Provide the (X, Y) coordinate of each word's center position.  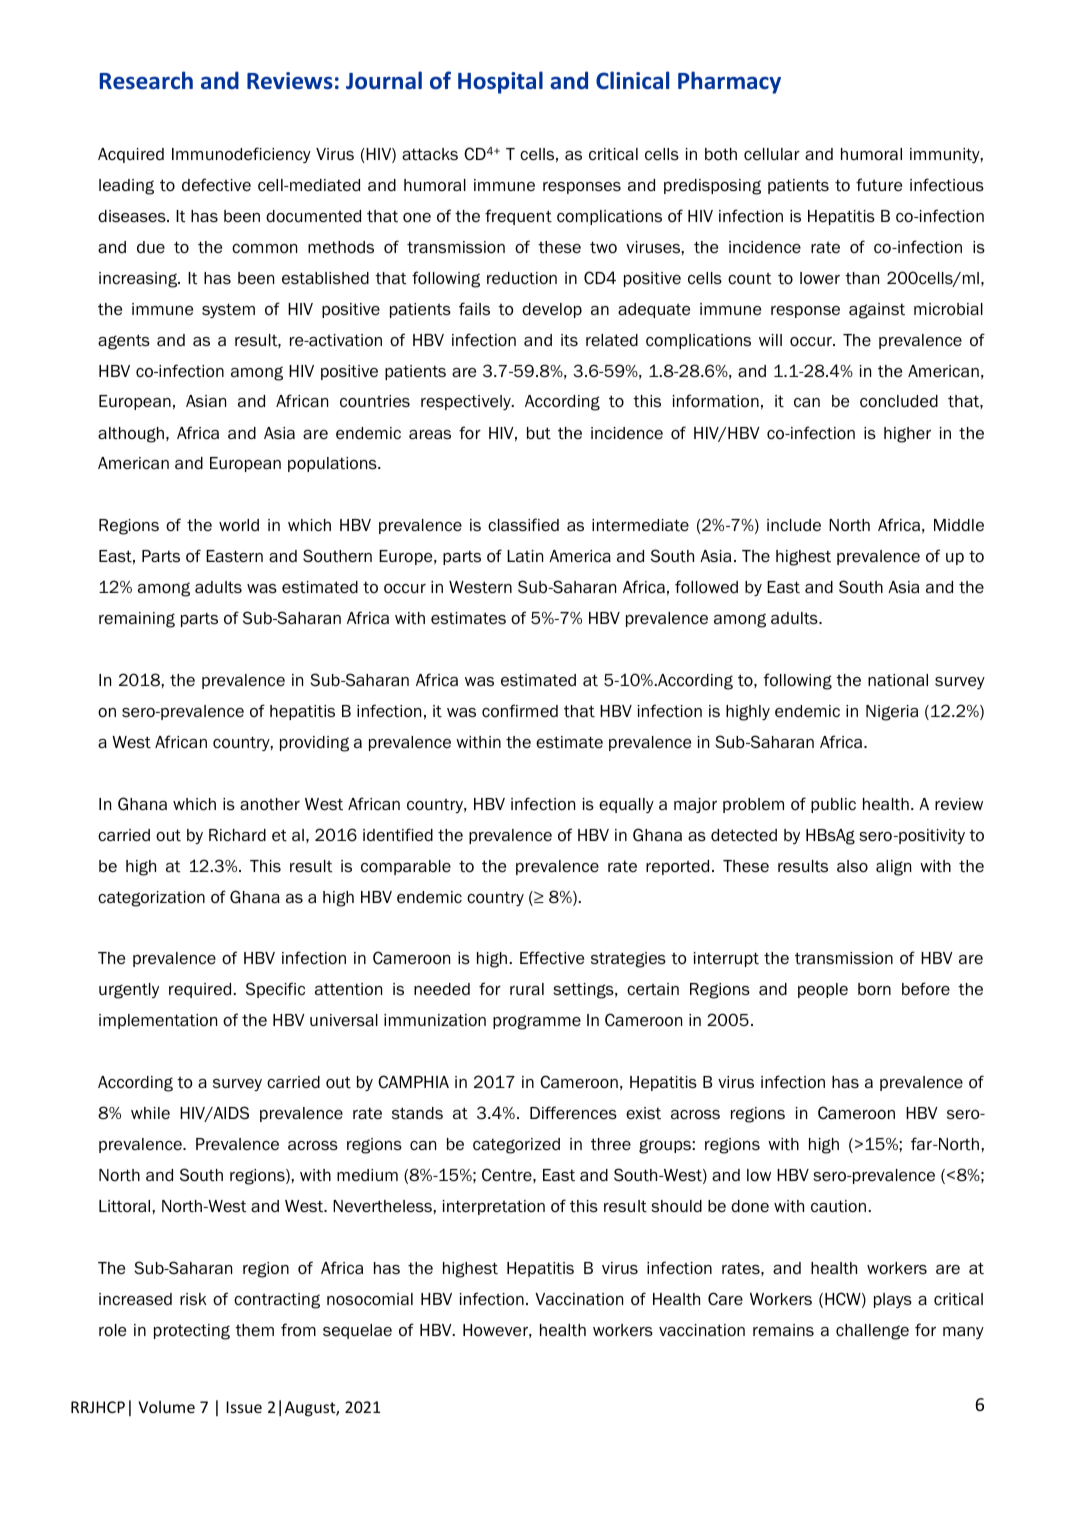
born (874, 989)
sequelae (357, 1331)
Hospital (500, 82)
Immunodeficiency (241, 155)
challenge (872, 1332)
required (201, 990)
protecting (192, 1332)
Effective (552, 958)
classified (523, 525)
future (879, 185)
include (794, 525)
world (239, 525)
